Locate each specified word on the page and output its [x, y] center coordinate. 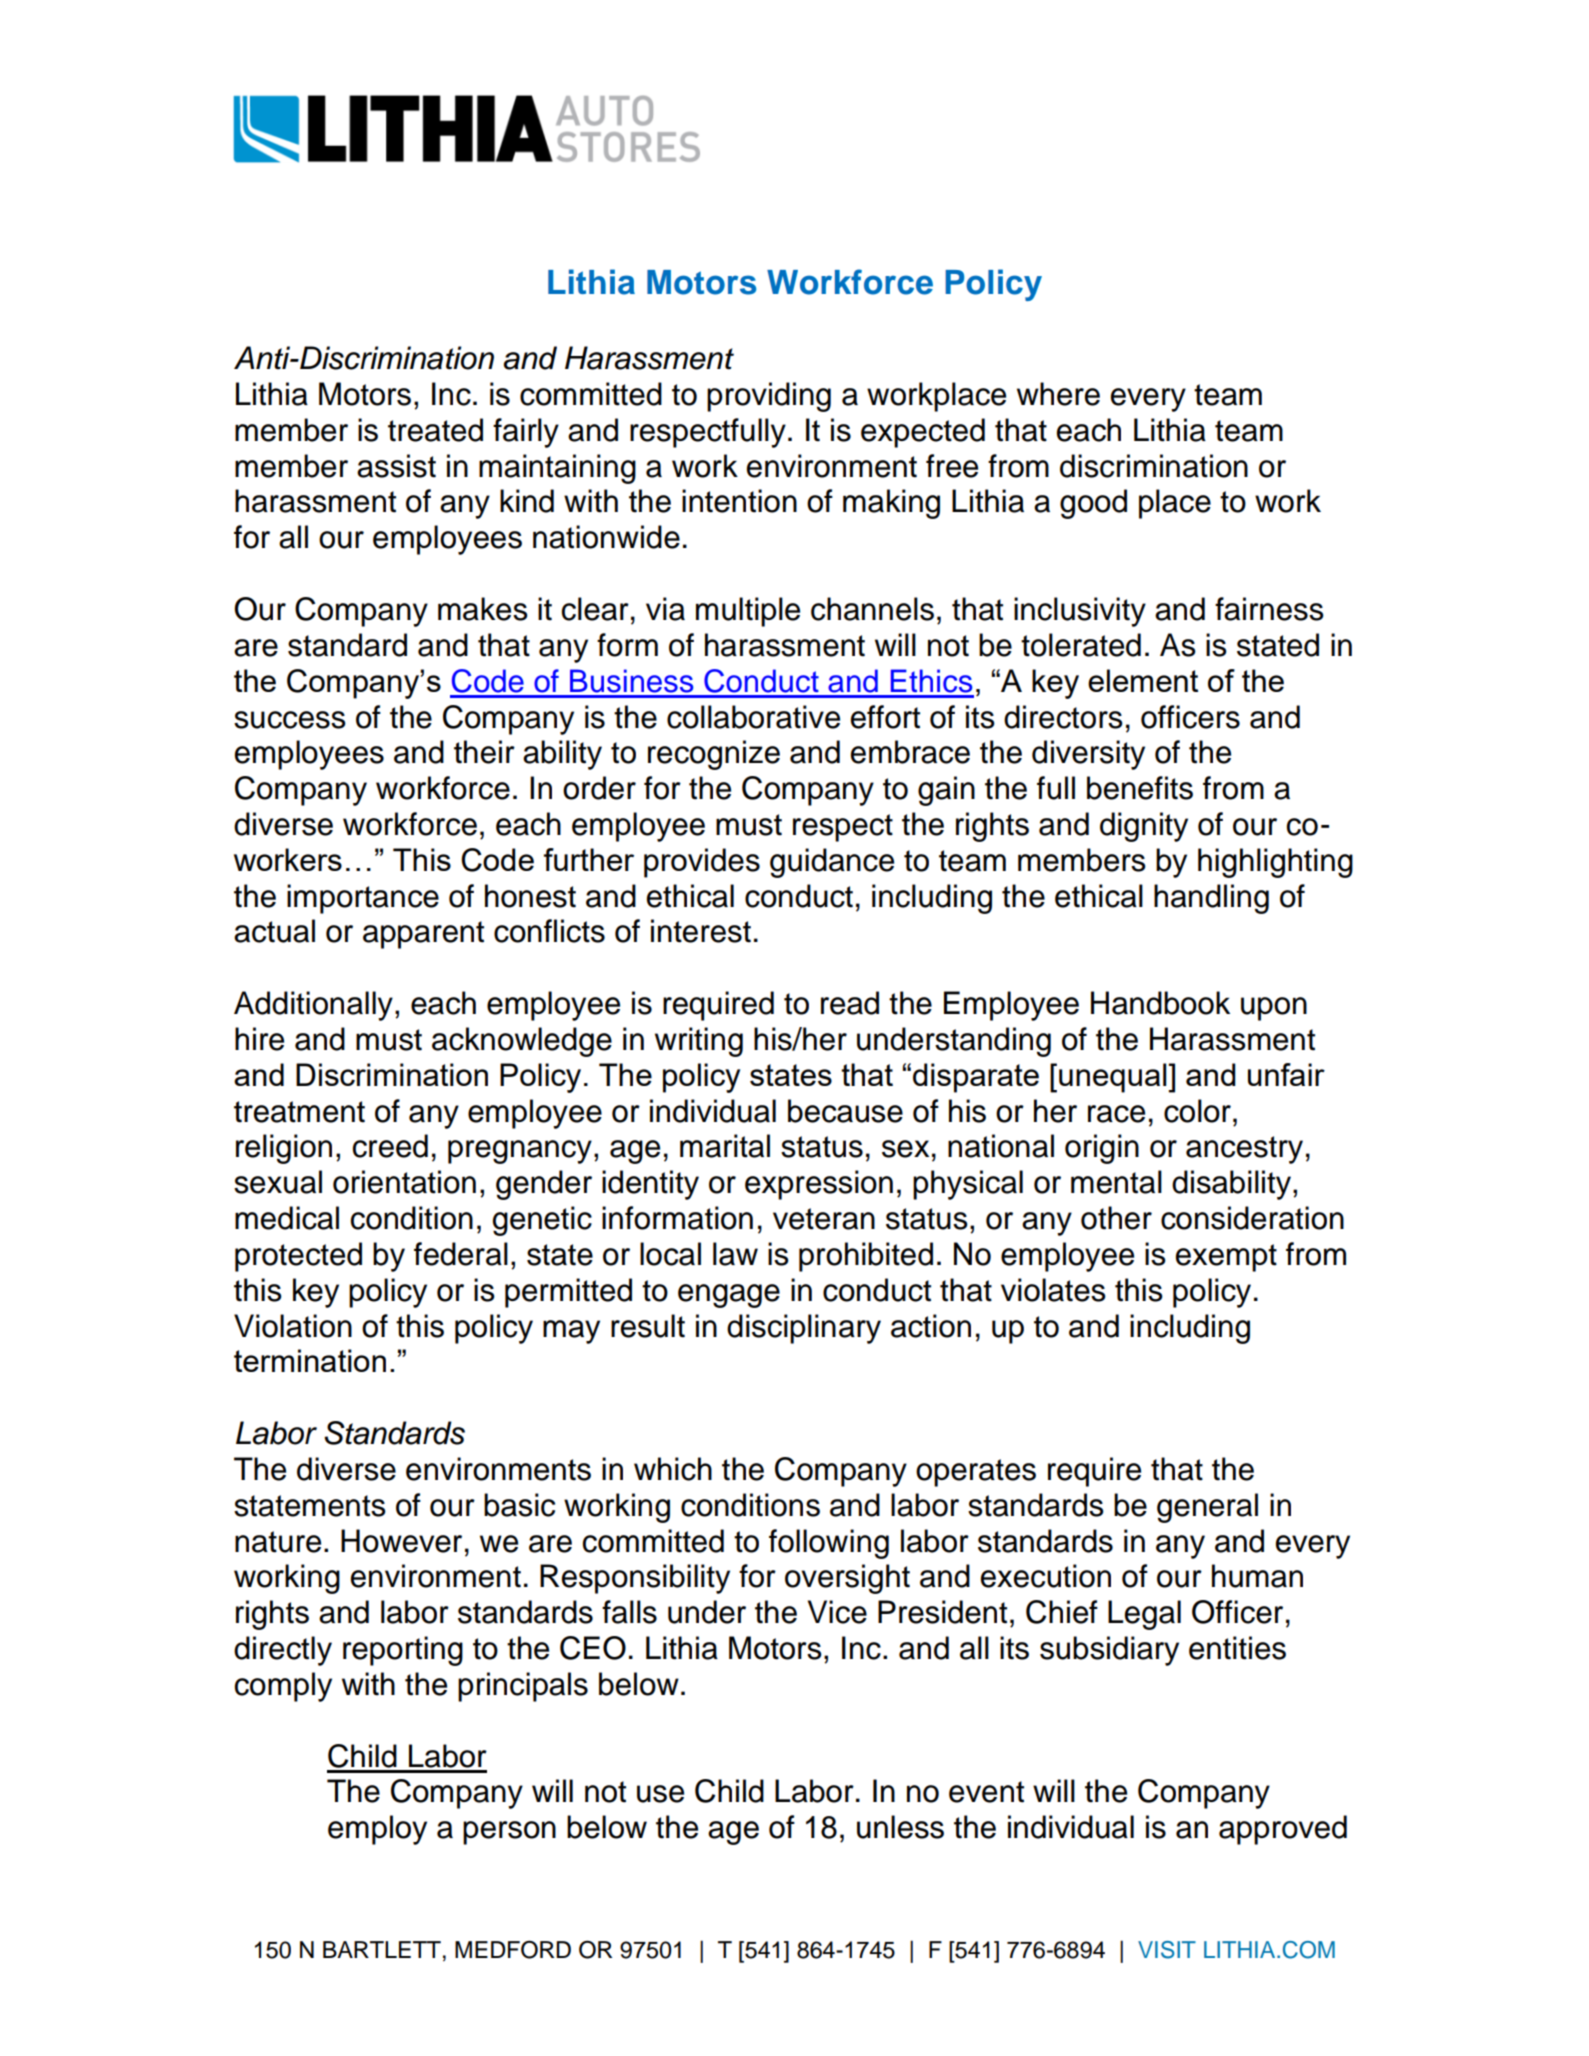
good [1093, 504]
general [1207, 1508]
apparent [423, 935]
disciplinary [804, 1329]
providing [769, 397]
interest [701, 931]
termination [310, 1360]
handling [1211, 899]
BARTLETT [382, 1949]
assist [396, 466]
